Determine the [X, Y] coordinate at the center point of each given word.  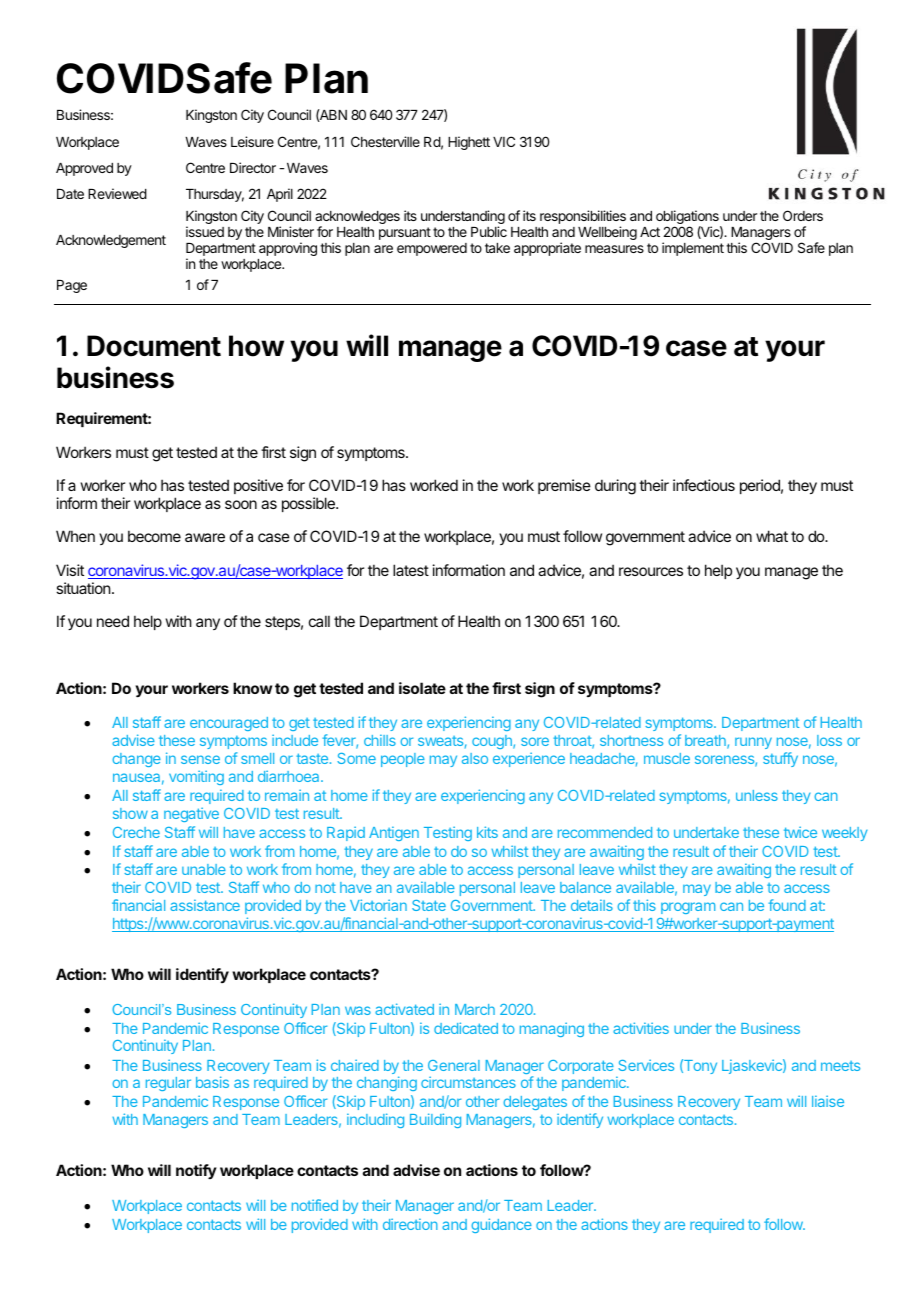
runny [753, 743]
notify [196, 1171]
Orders [803, 215]
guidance [501, 1225]
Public [489, 231]
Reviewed [117, 193]
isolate [422, 688]
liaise [828, 1101]
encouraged [229, 724]
